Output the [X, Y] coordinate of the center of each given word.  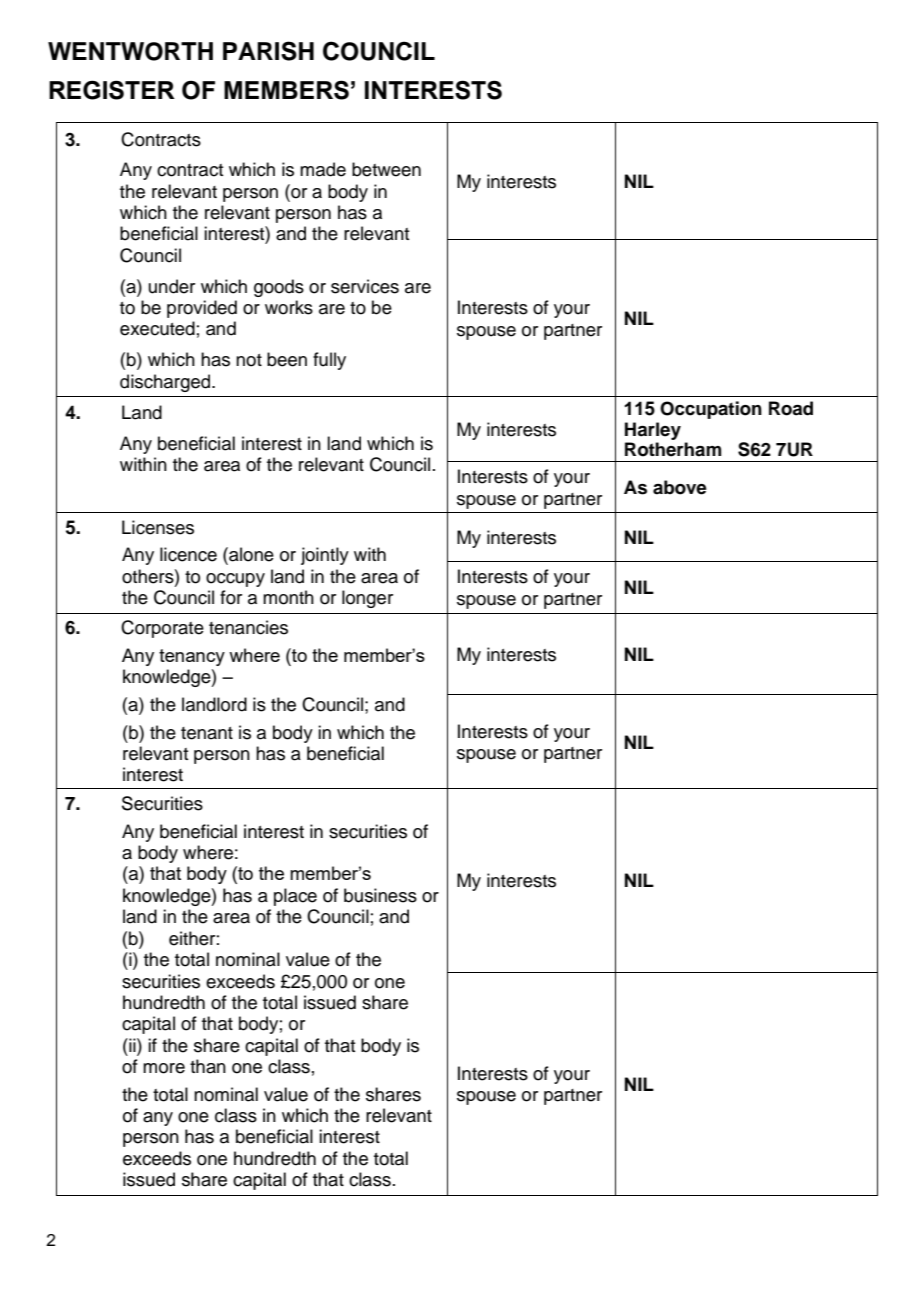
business [380, 895]
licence [188, 554]
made [323, 169]
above [680, 487]
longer [367, 599]
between [386, 169]
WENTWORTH [130, 51]
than [208, 1066]
